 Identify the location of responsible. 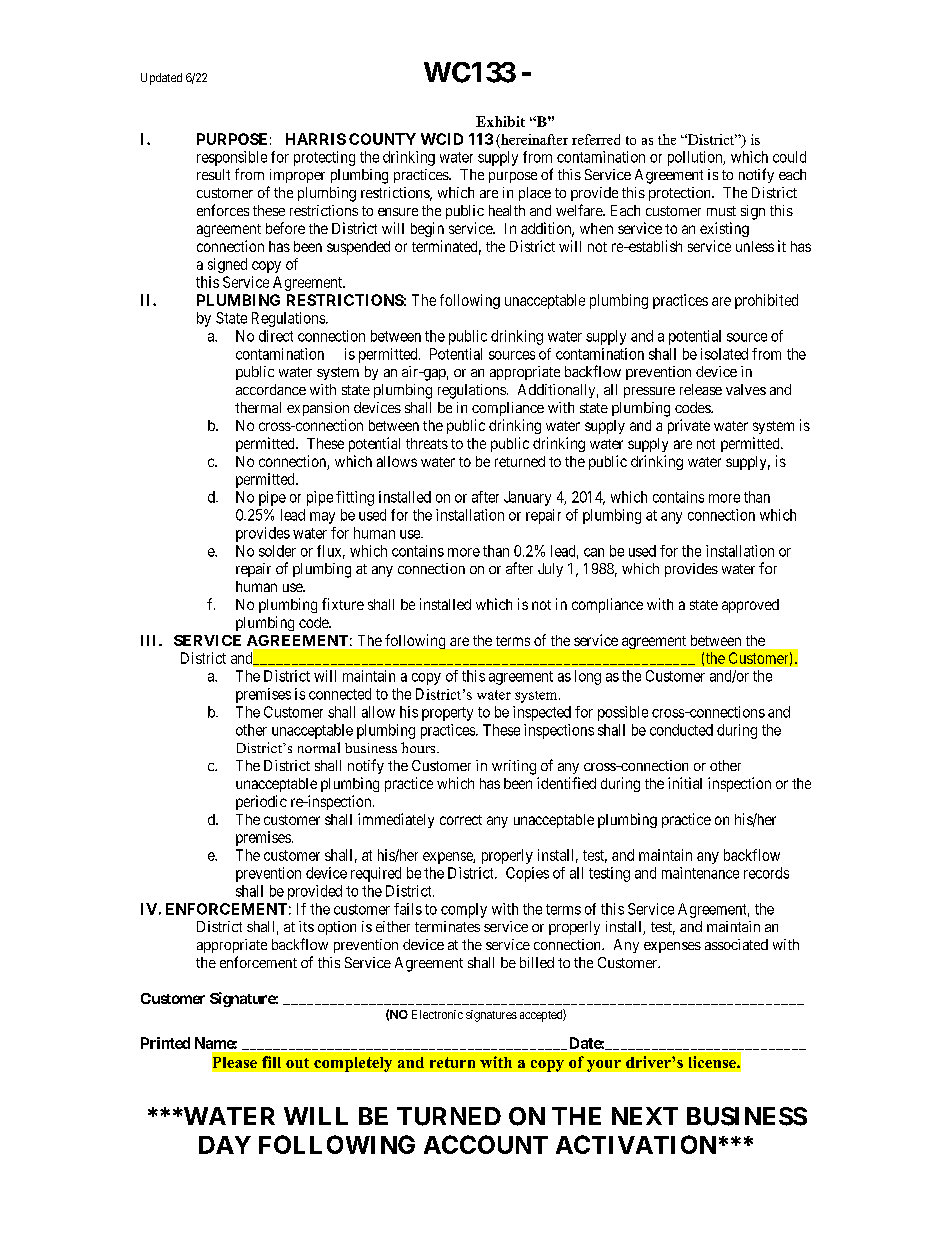
(232, 158).
